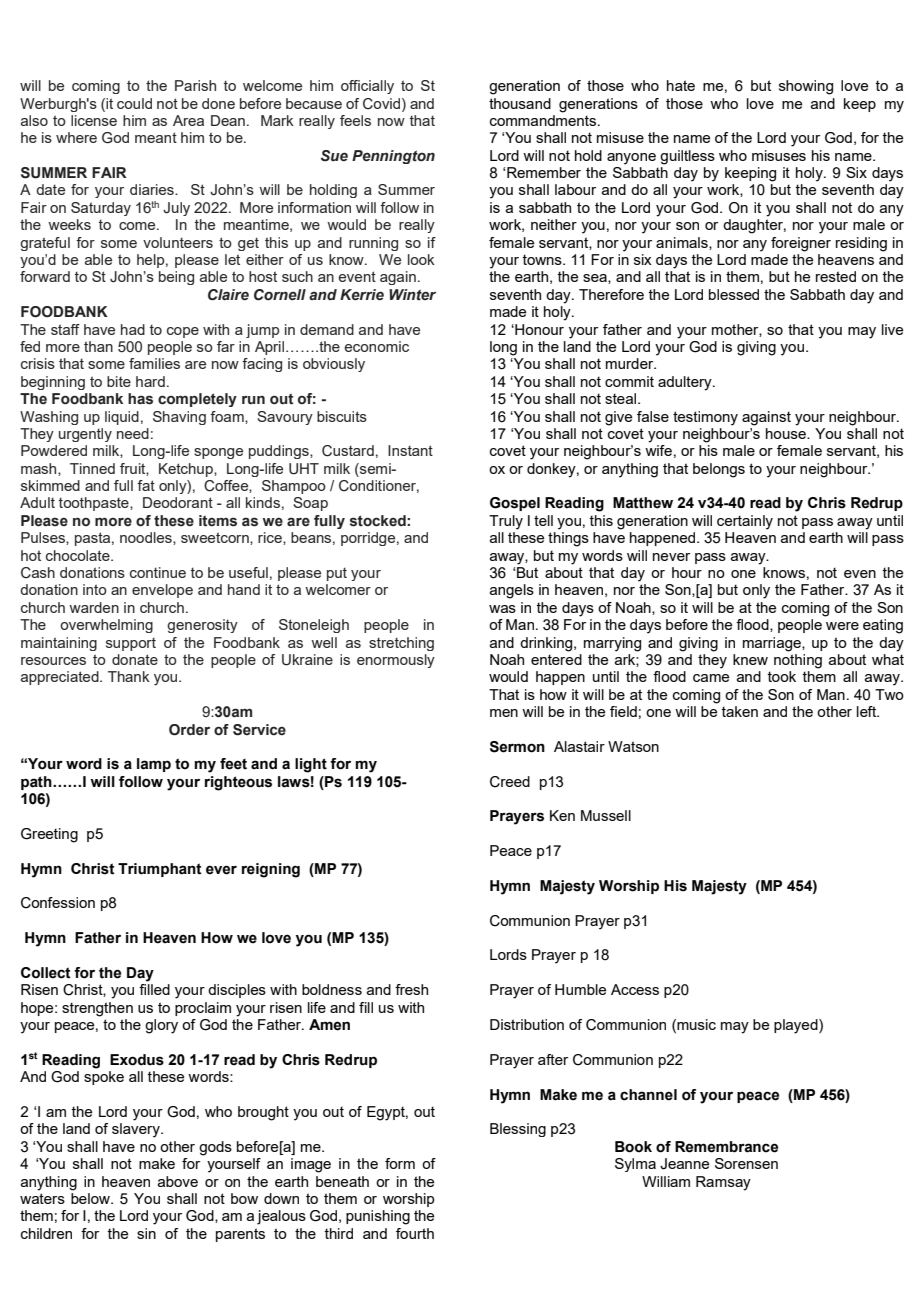  What do you see at coordinates (520, 103) in the document?
I see `thousand` at bounding box center [520, 103].
